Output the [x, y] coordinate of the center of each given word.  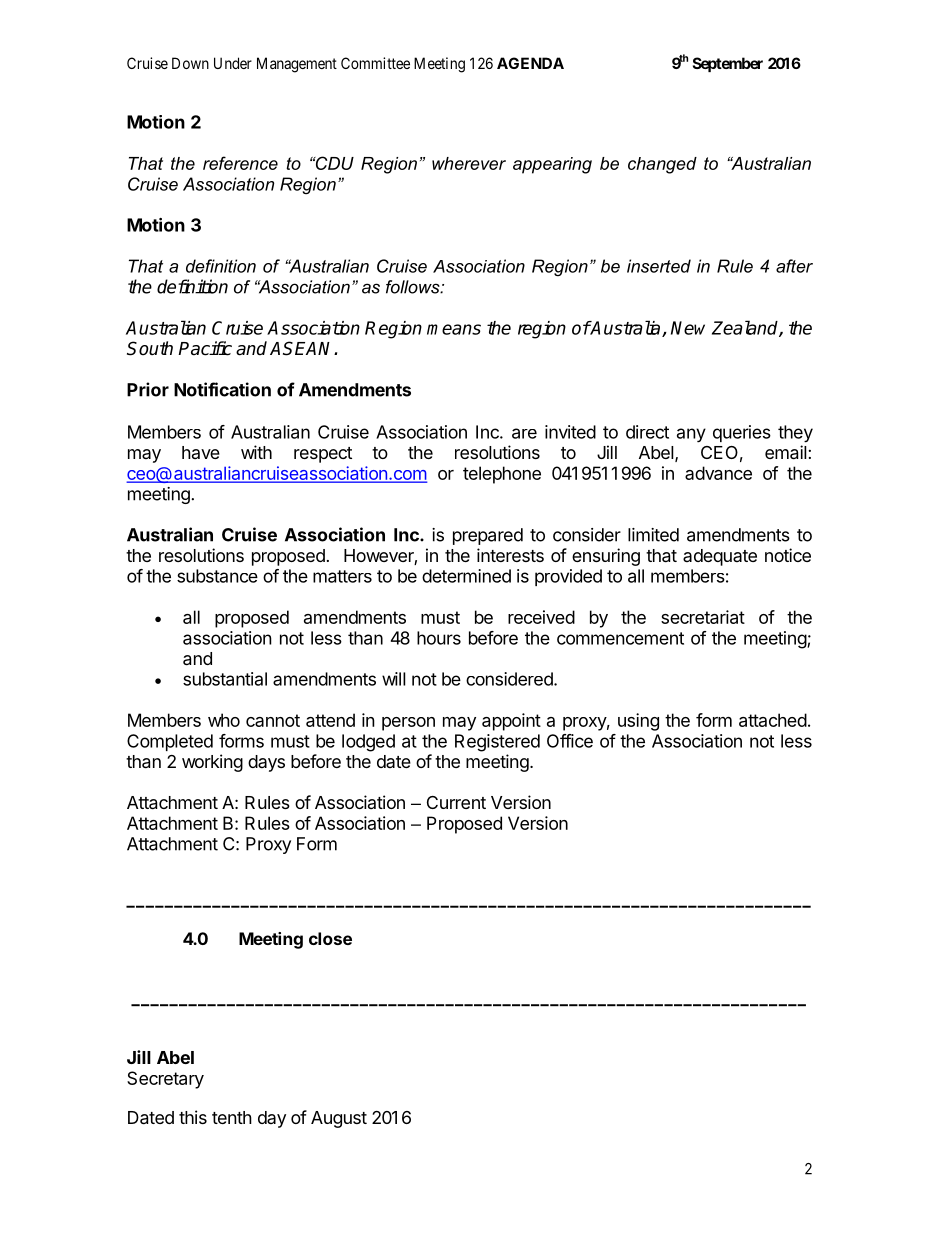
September [728, 64]
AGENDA [530, 63]
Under [233, 63]
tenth [232, 1117]
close [330, 938]
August [339, 1119]
